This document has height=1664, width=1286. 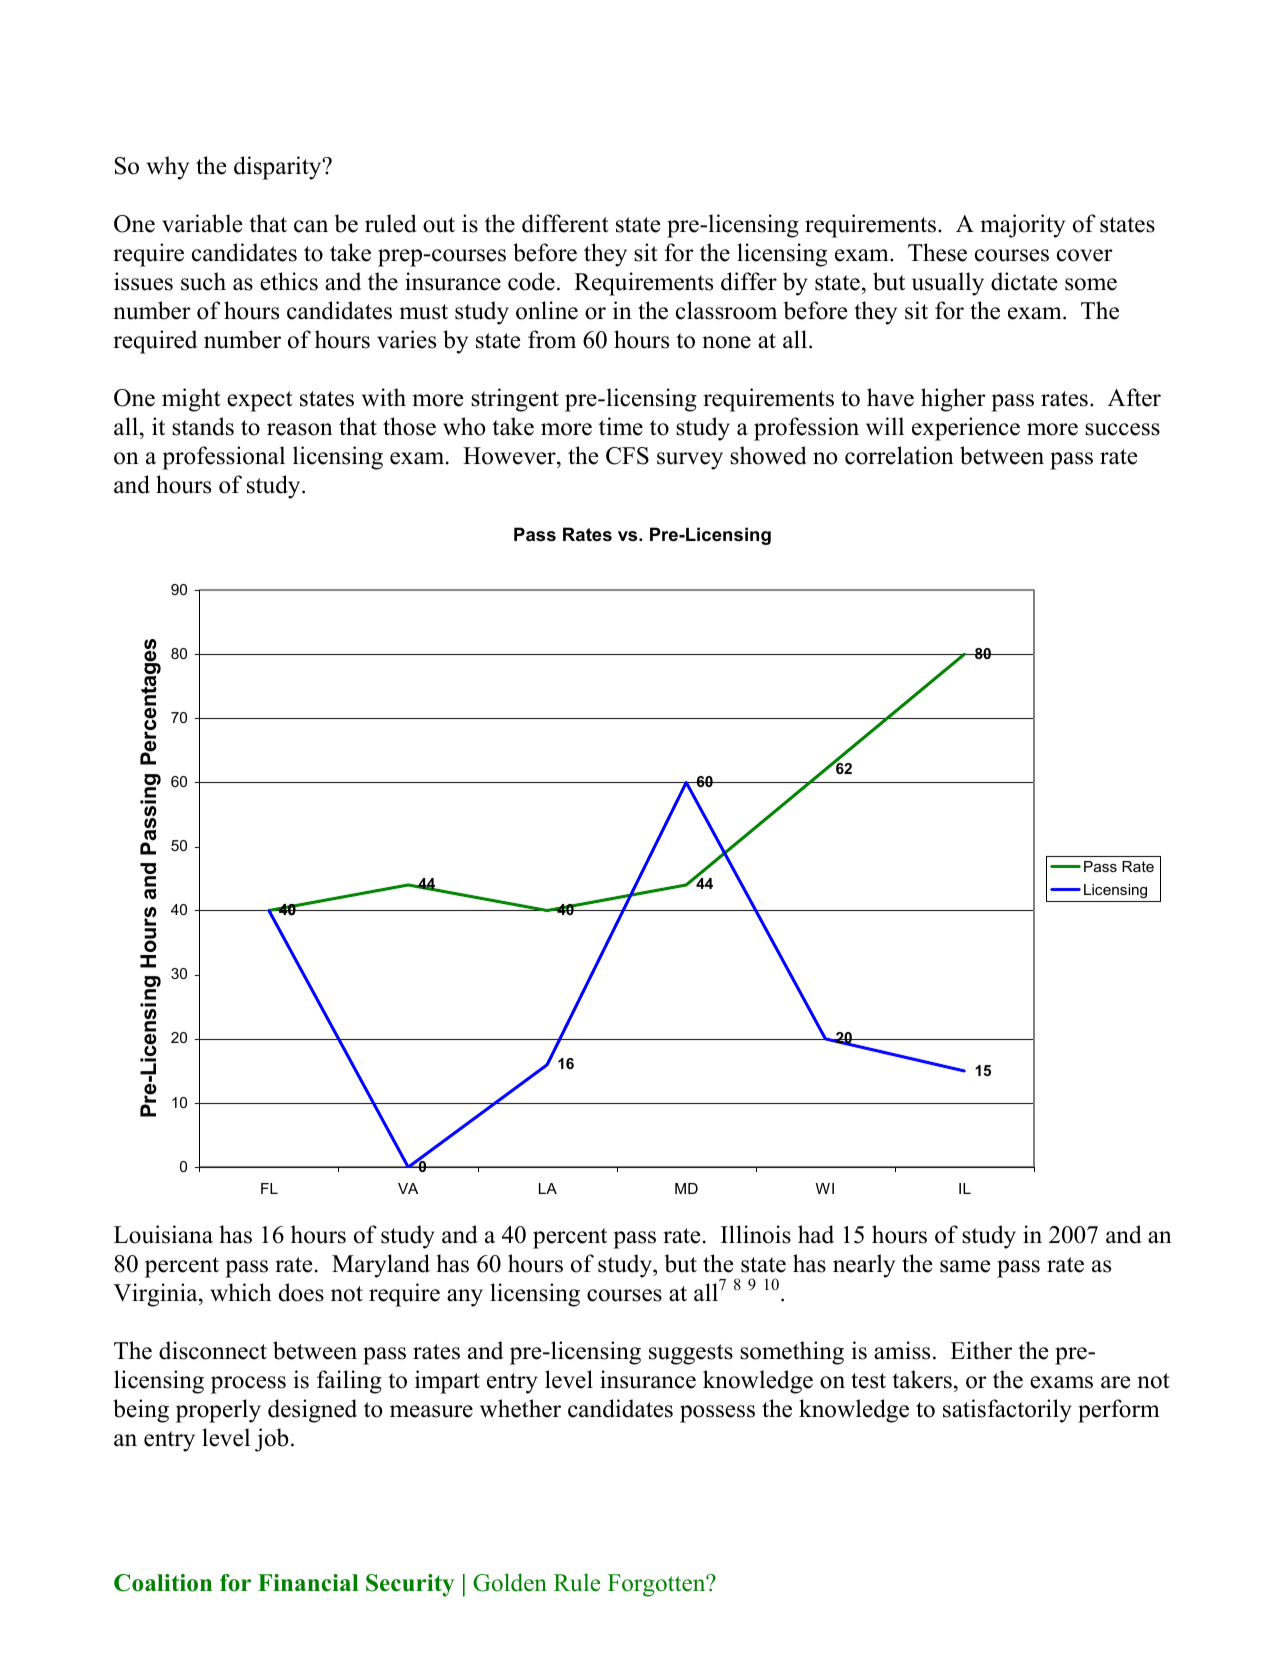 What do you see at coordinates (816, 1234) in the document?
I see `had` at bounding box center [816, 1234].
